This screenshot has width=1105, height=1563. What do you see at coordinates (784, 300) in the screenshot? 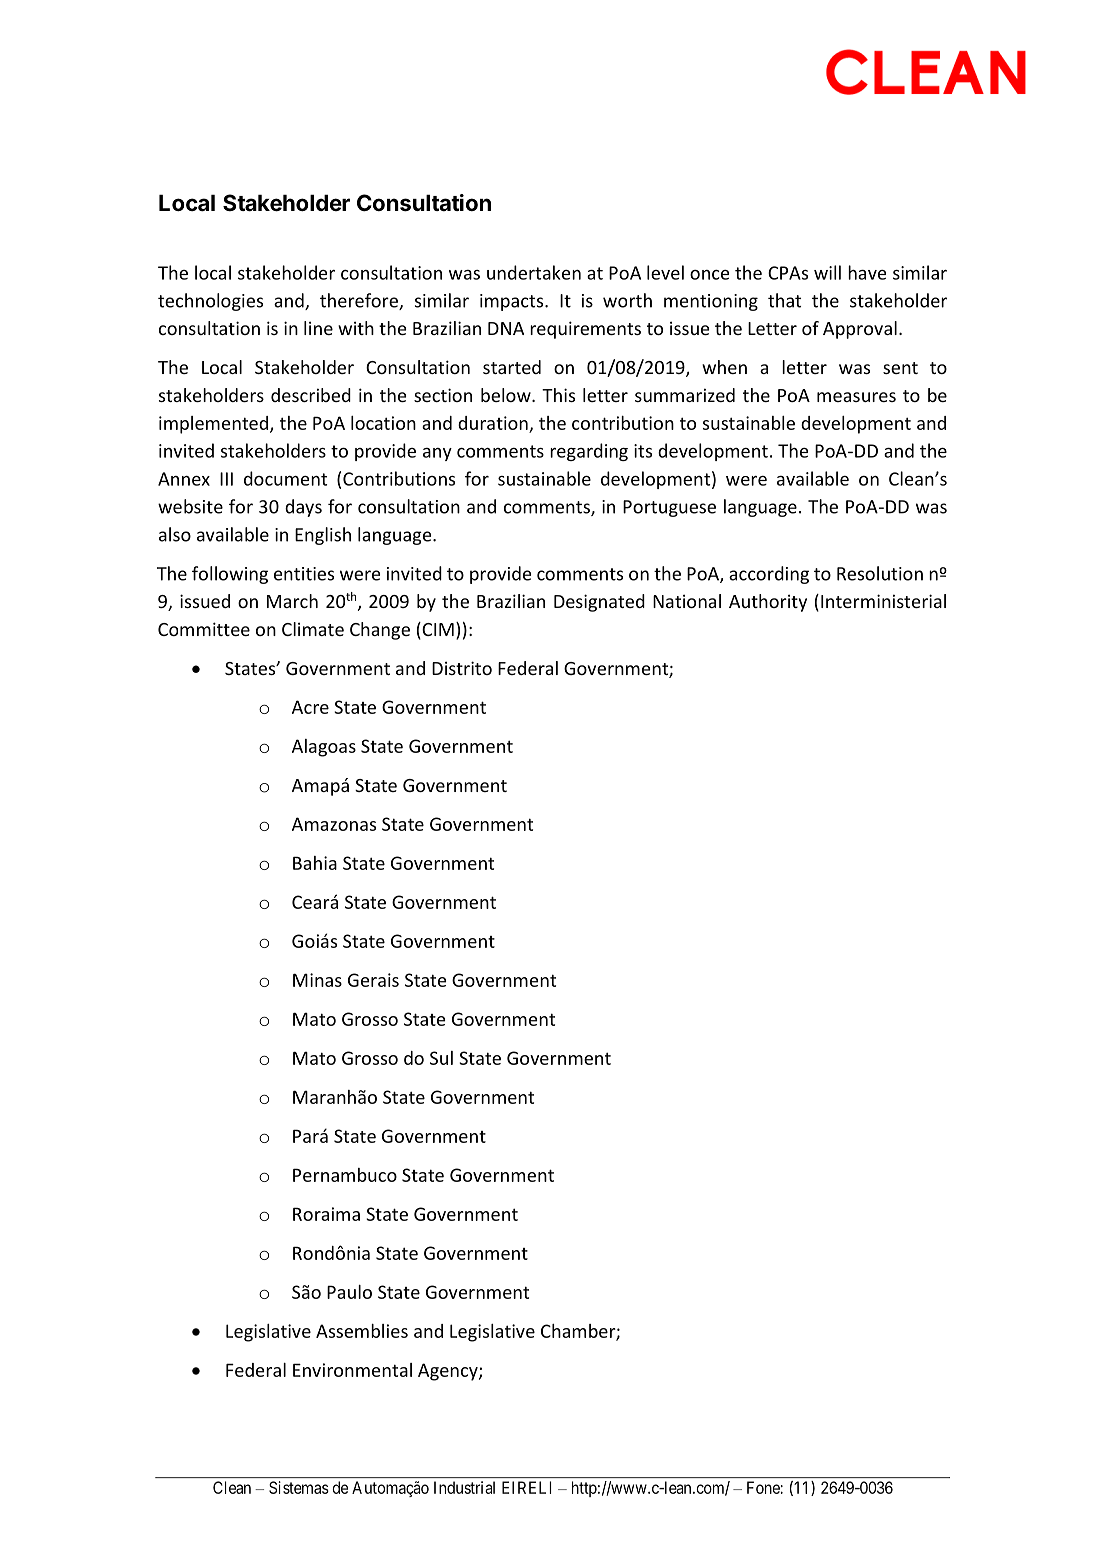
I see `that` at bounding box center [784, 300].
